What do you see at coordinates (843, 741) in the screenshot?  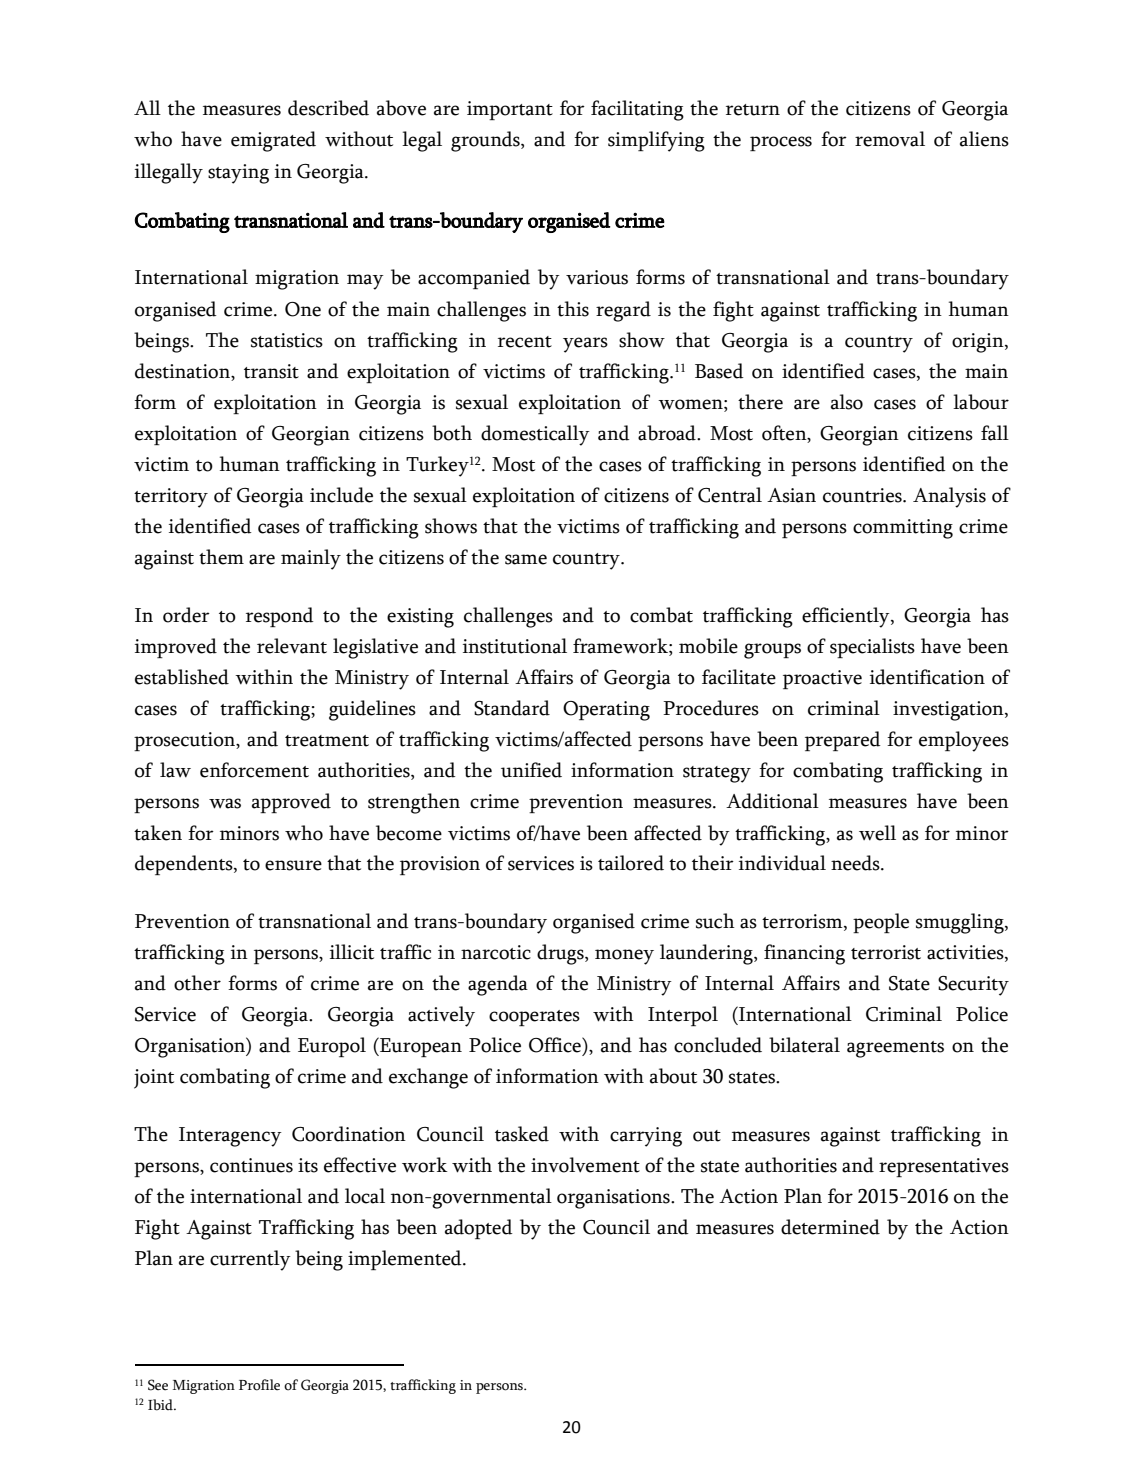 I see `prepared` at bounding box center [843, 741].
